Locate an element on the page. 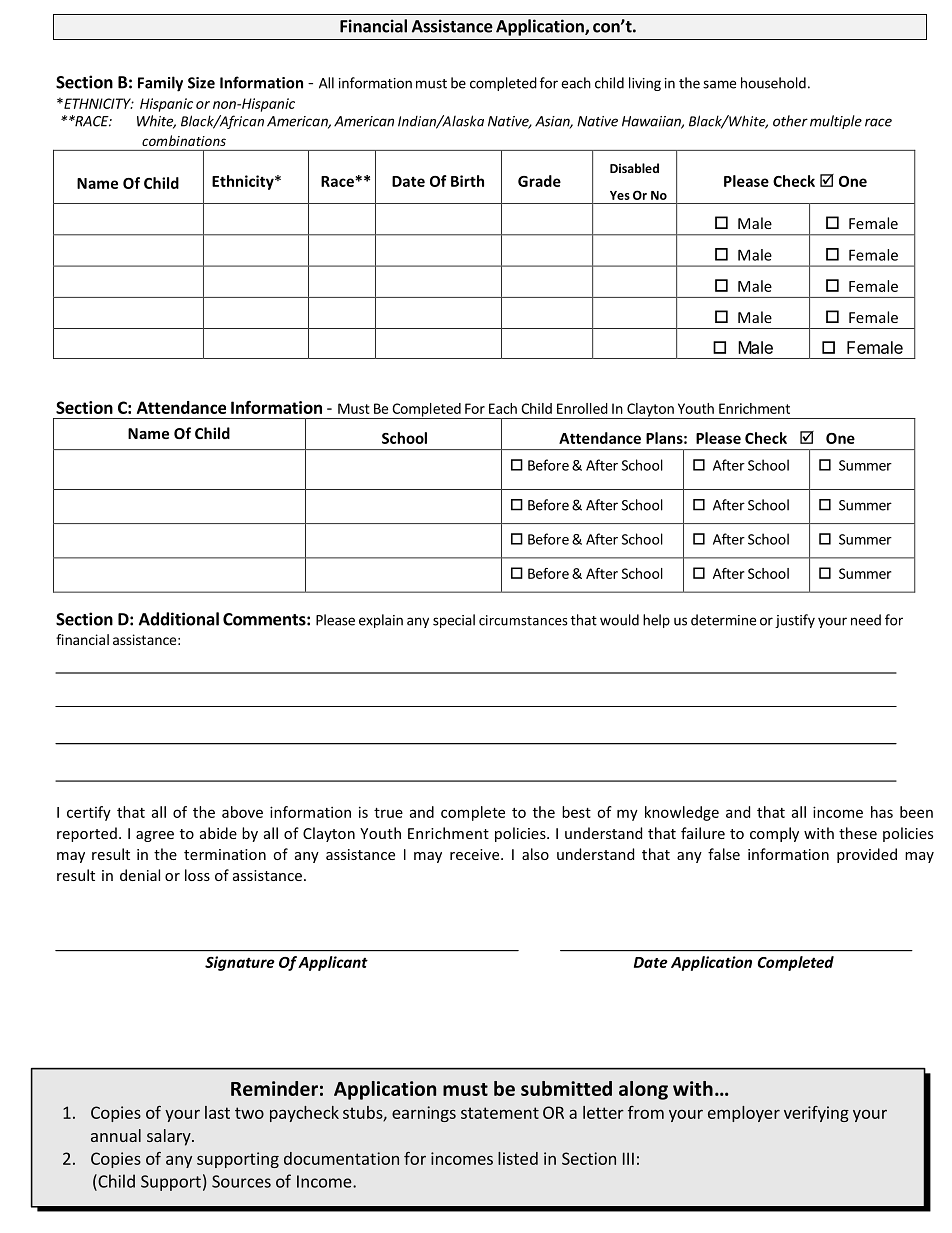 The width and height of the page is (952, 1233). listed is located at coordinates (518, 1158).
